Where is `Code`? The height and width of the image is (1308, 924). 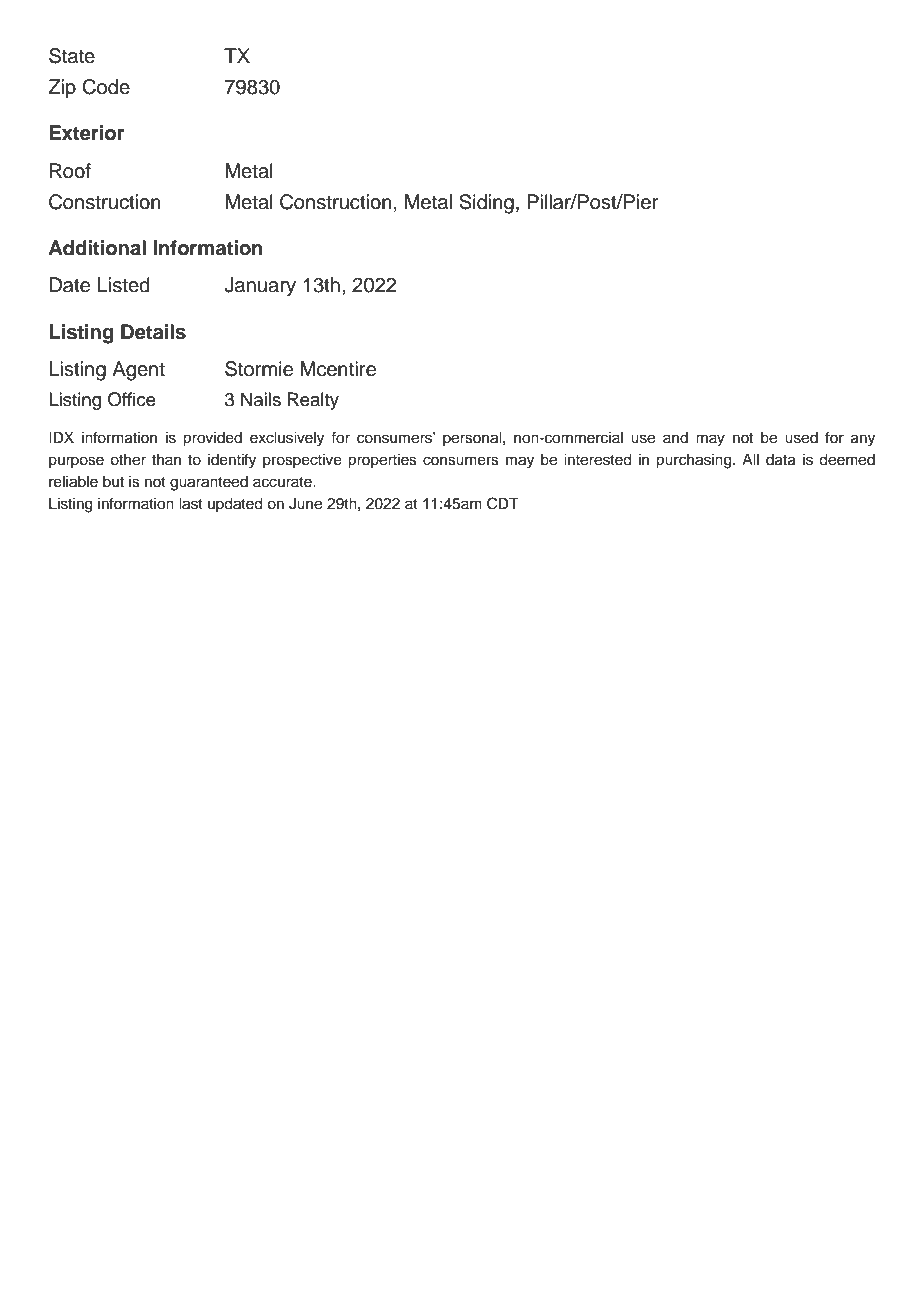
Code is located at coordinates (106, 87).
